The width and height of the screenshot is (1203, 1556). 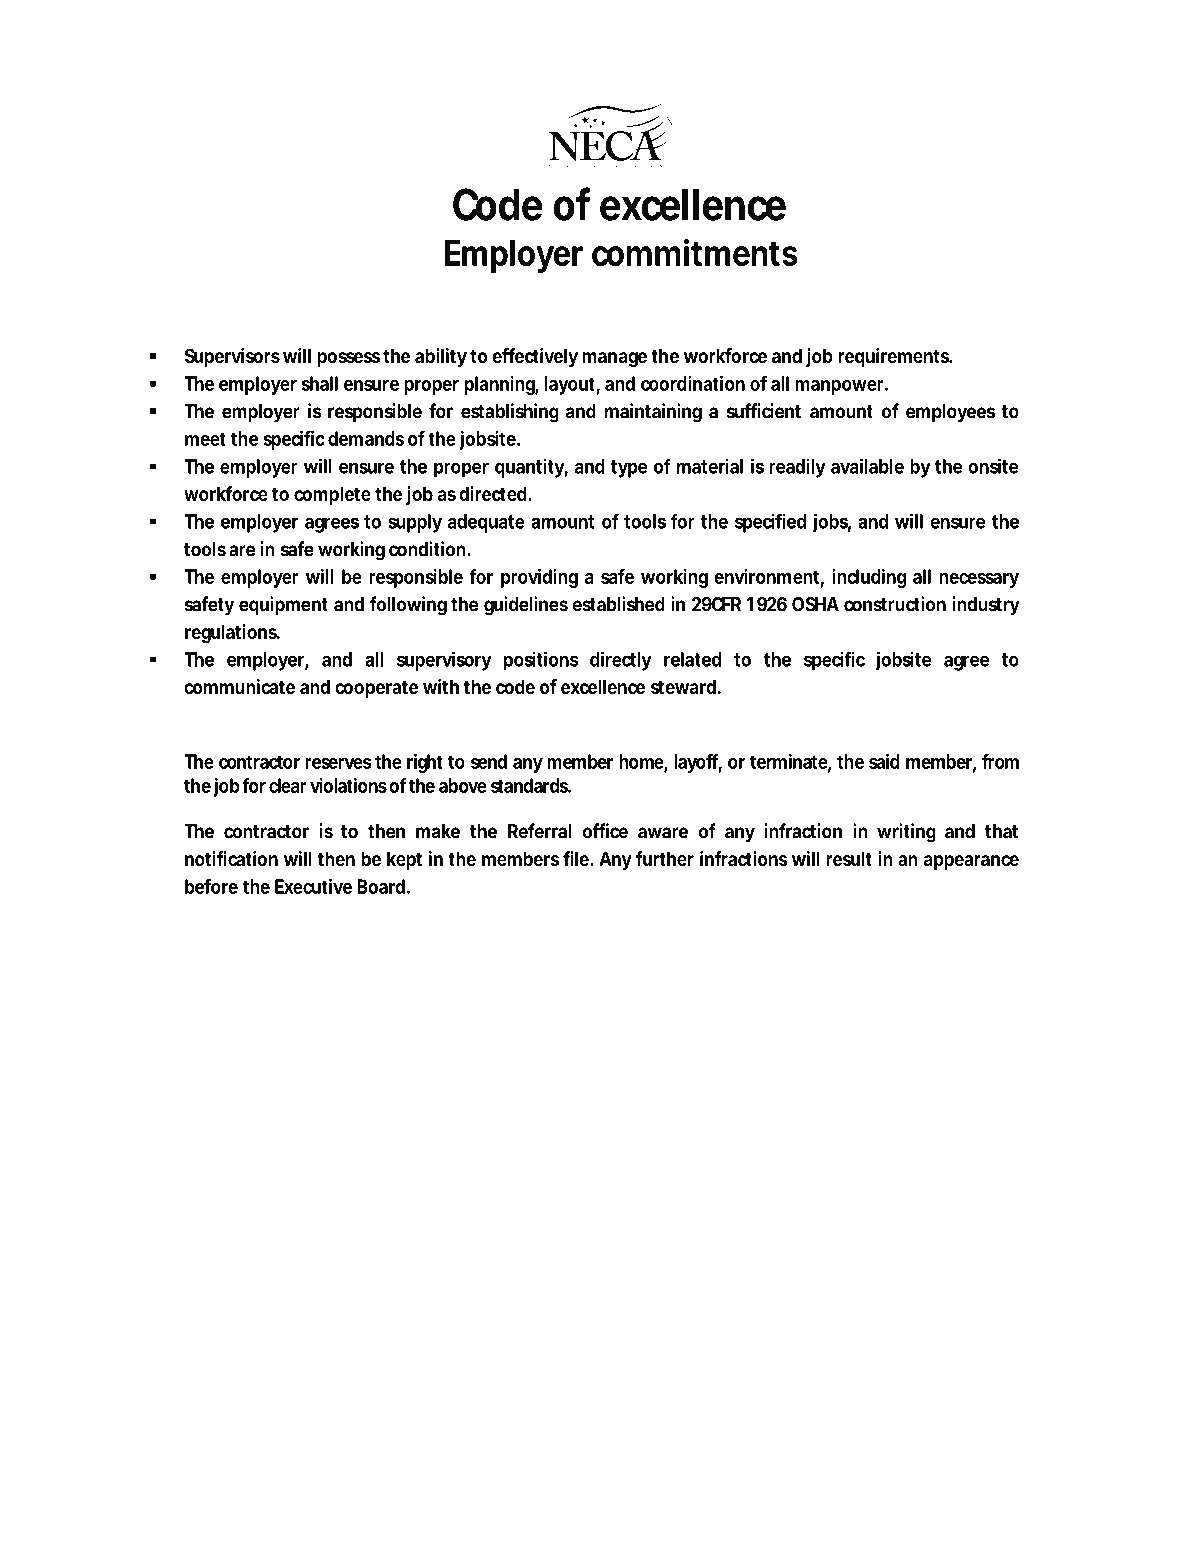 What do you see at coordinates (332, 495) in the screenshot?
I see `complete` at bounding box center [332, 495].
